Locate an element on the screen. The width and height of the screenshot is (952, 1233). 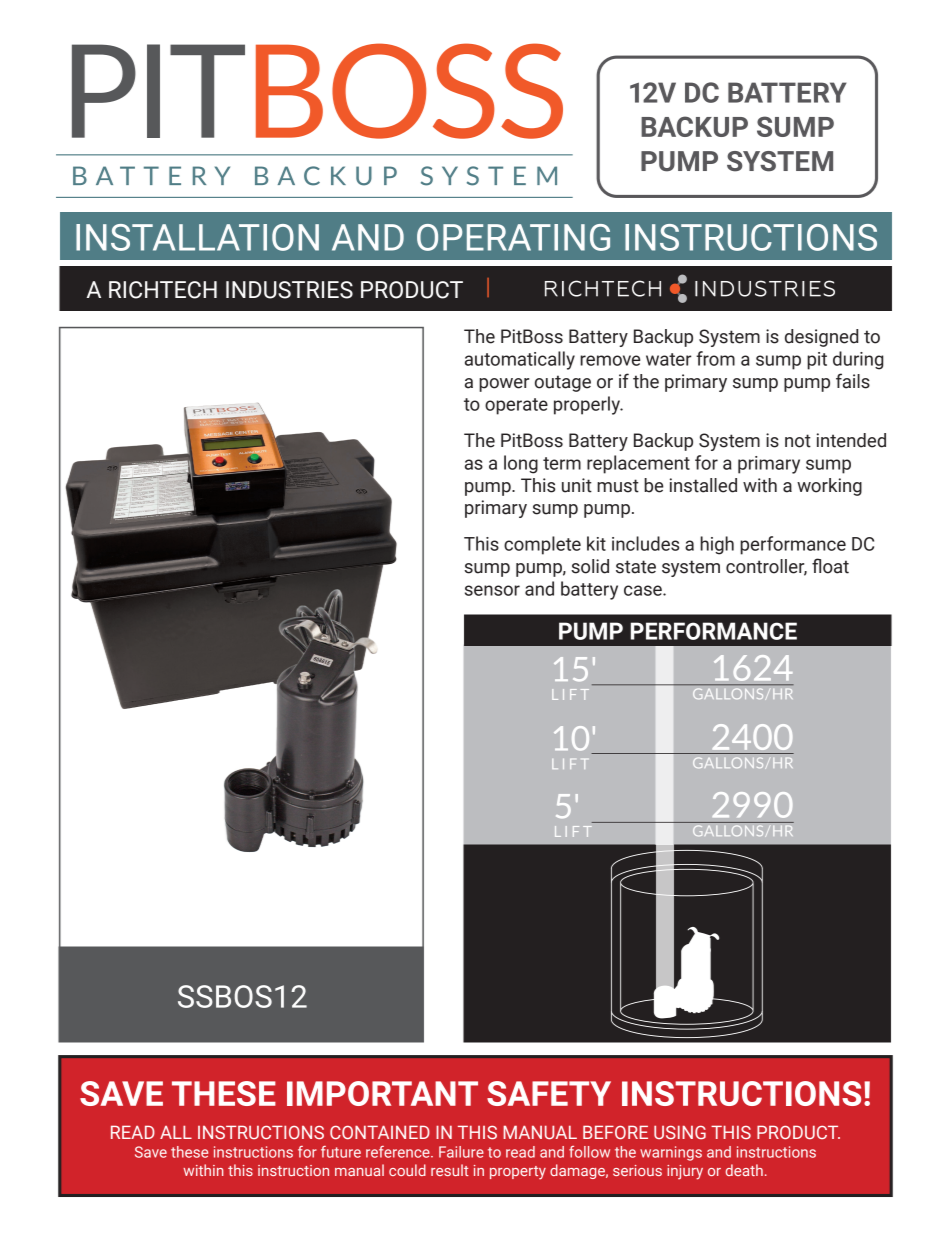
term is located at coordinates (562, 463).
